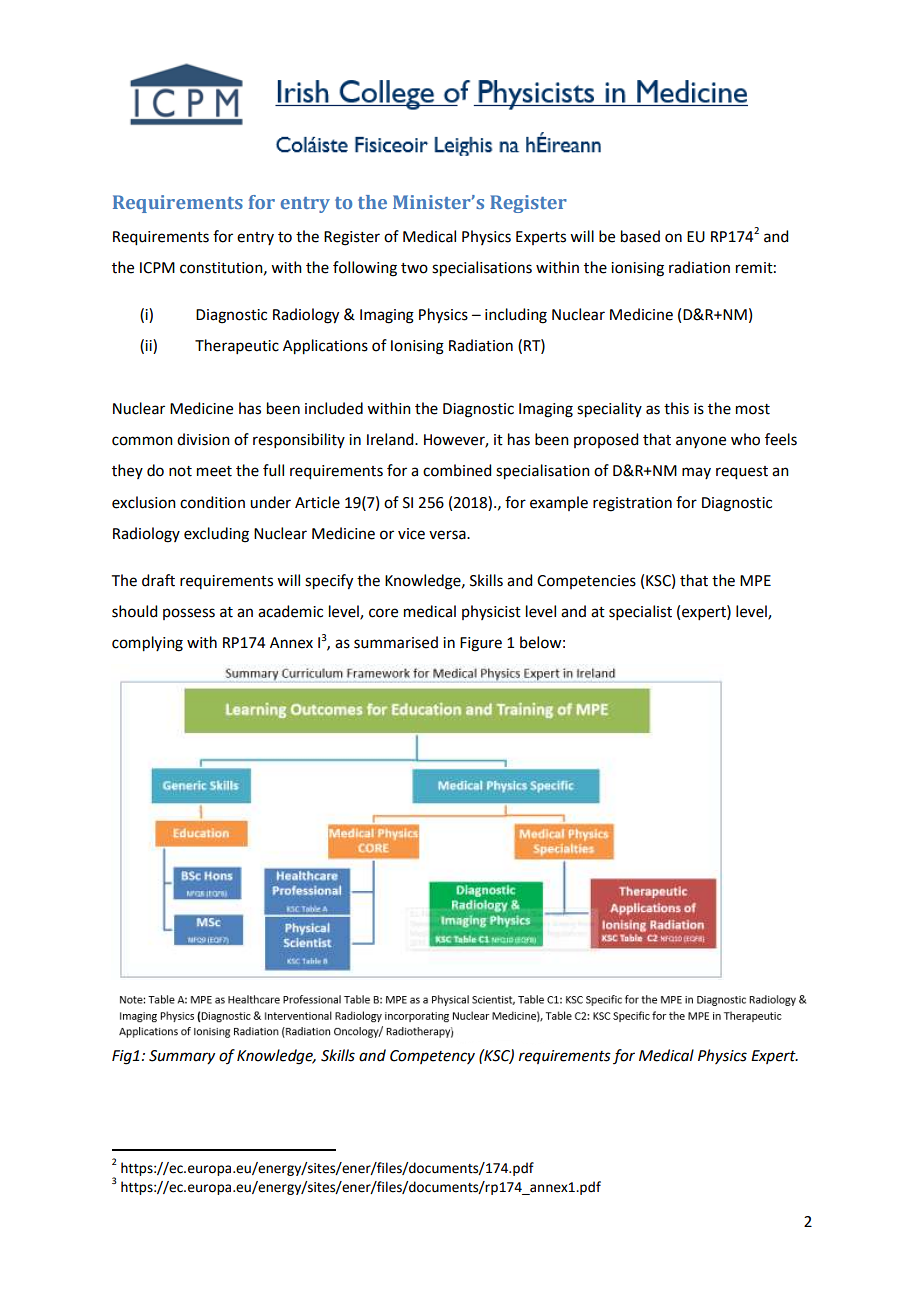 This document has width=924, height=1308. Describe the element at coordinates (640, 236) in the document. I see `based` at that location.
